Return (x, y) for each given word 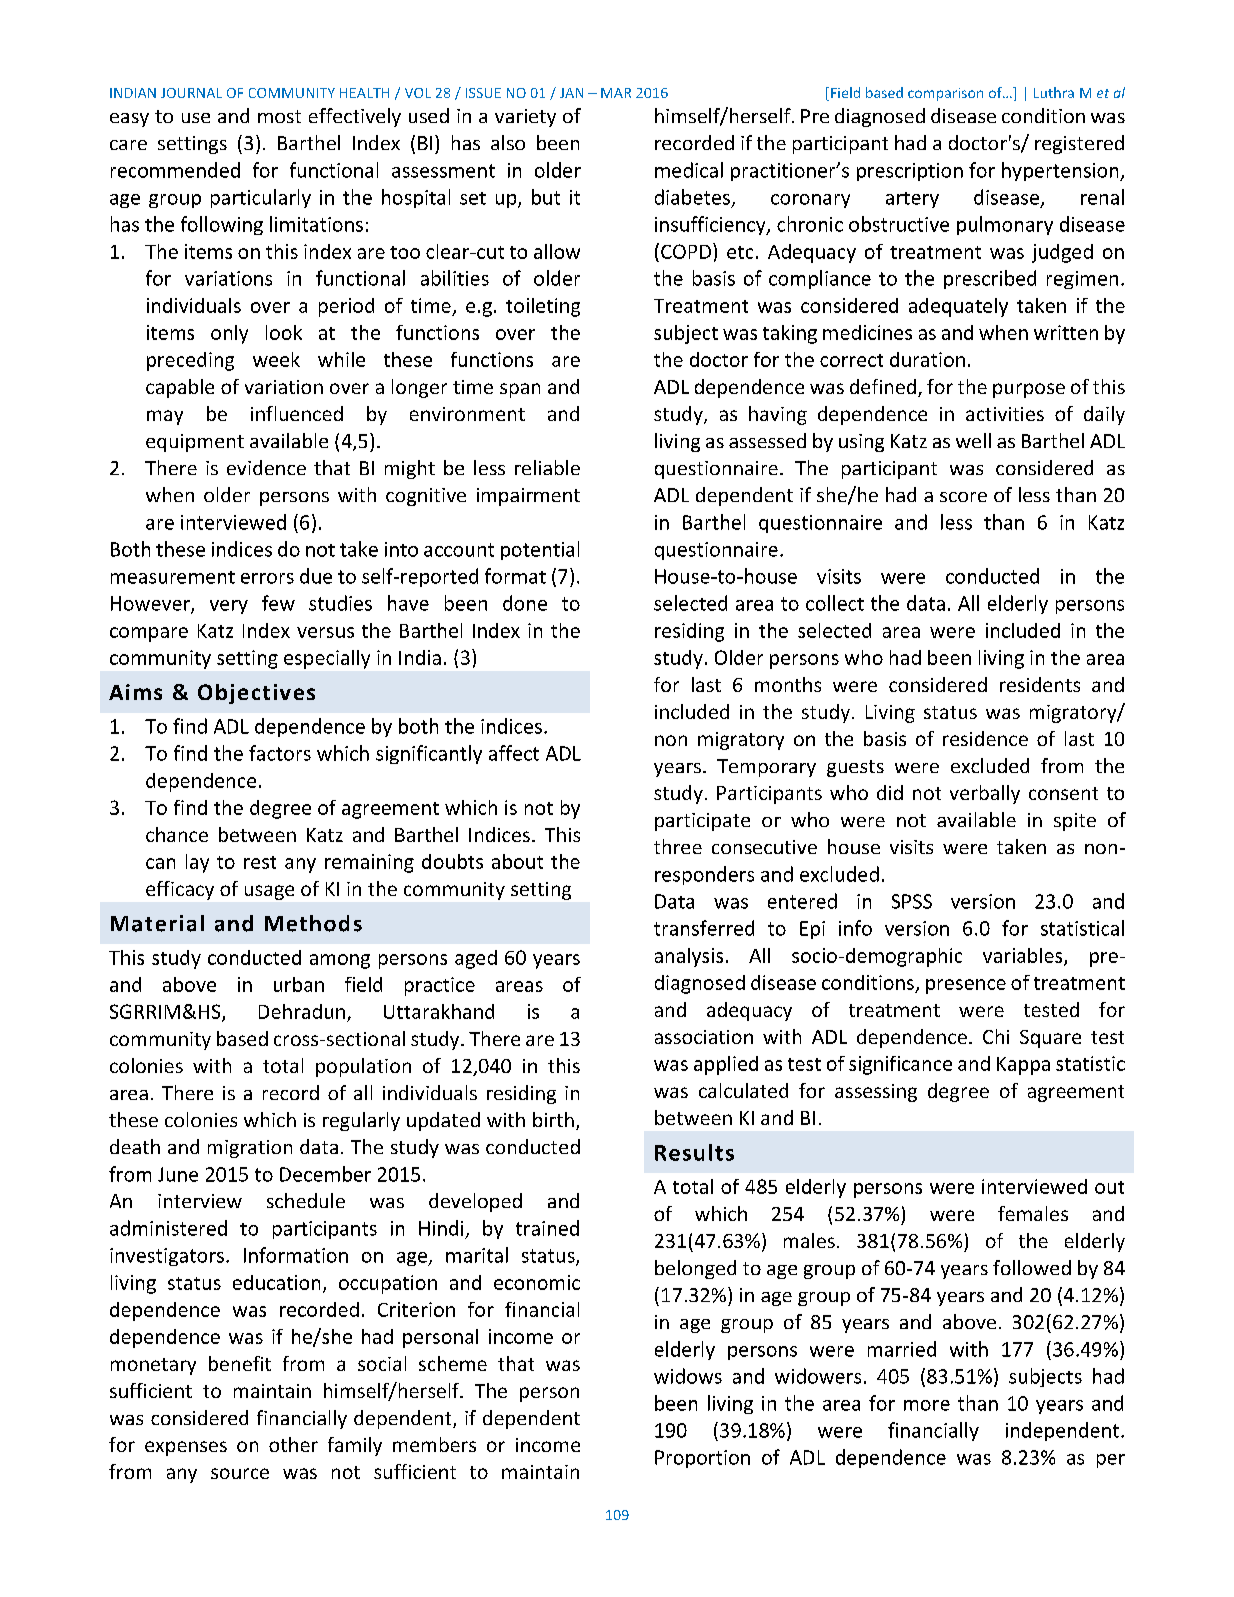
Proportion (702, 1459)
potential (540, 550)
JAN (571, 93)
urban (299, 984)
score (963, 497)
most (279, 116)
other (293, 1444)
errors (267, 578)
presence (966, 986)
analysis (689, 957)
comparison (945, 94)
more (927, 1405)
